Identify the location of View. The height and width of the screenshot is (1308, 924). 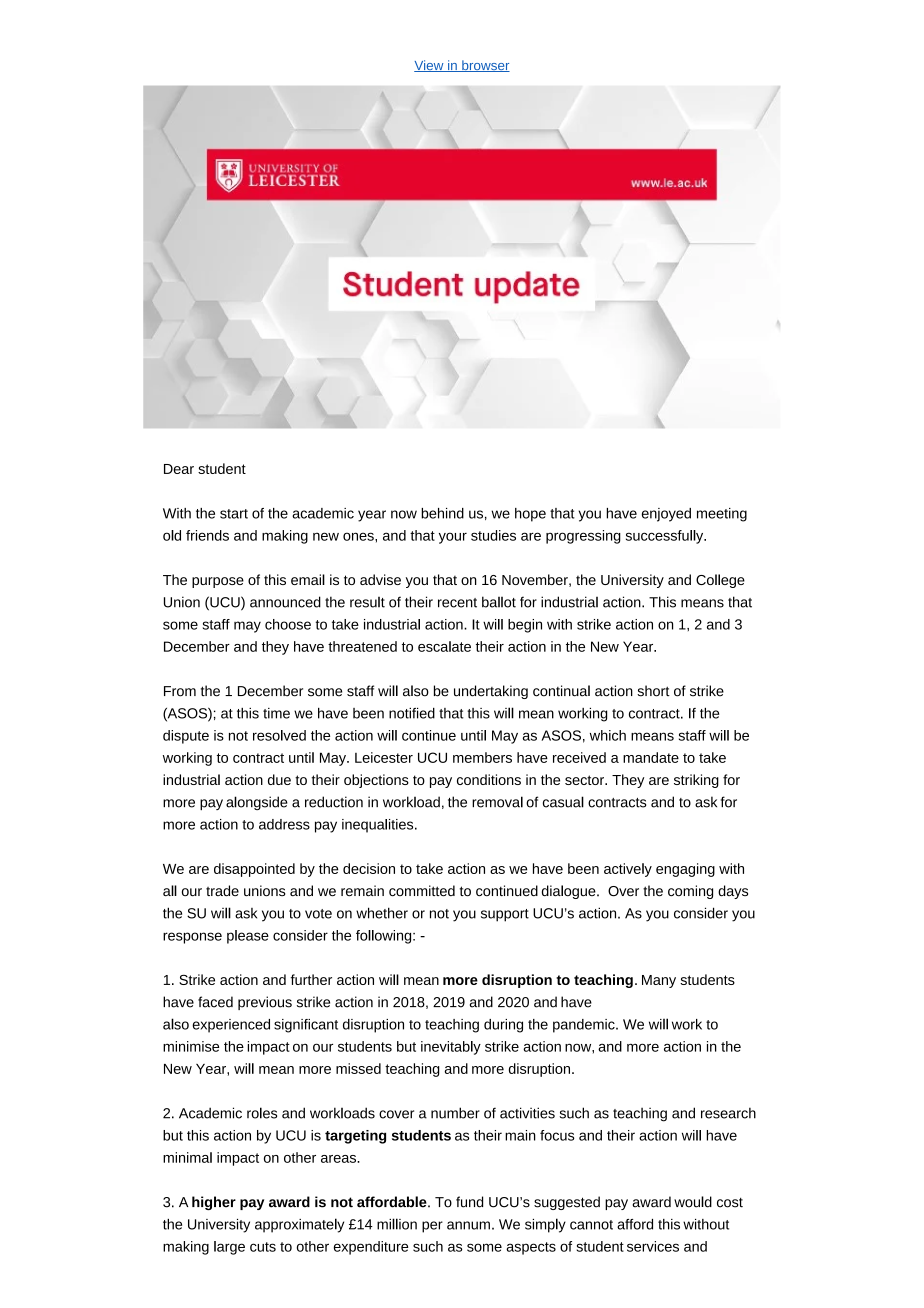
(430, 66).
